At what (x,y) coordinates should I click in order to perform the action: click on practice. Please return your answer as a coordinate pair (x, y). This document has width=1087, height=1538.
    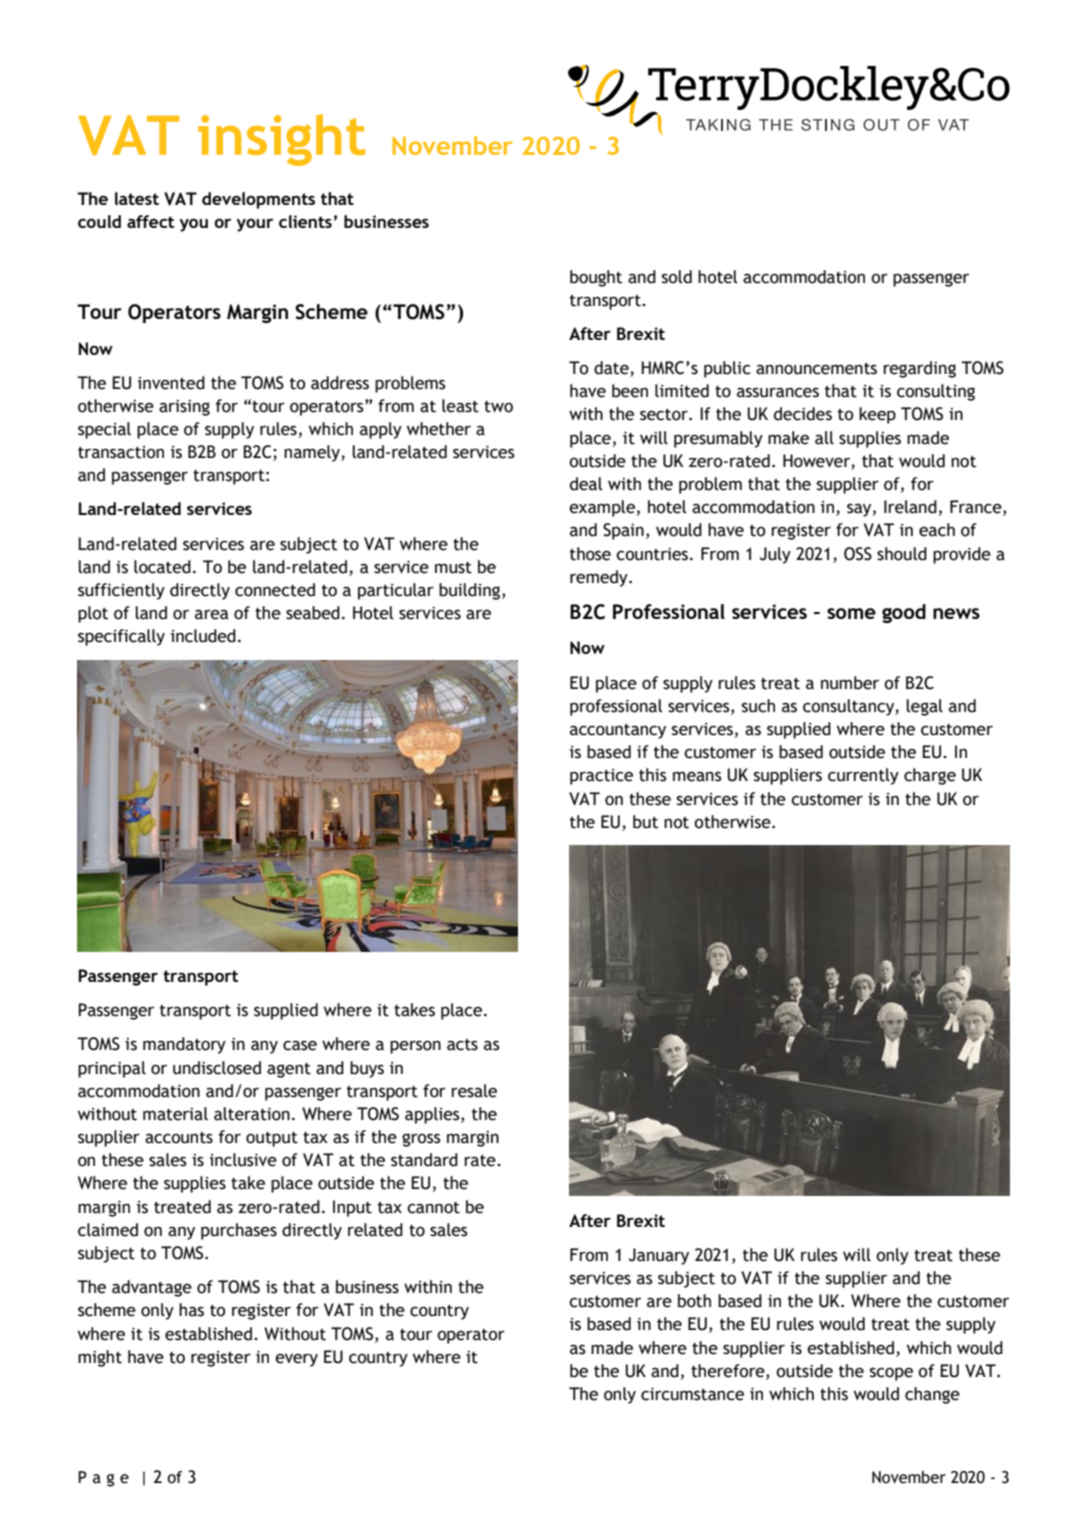
    Looking at the image, I should click on (601, 777).
